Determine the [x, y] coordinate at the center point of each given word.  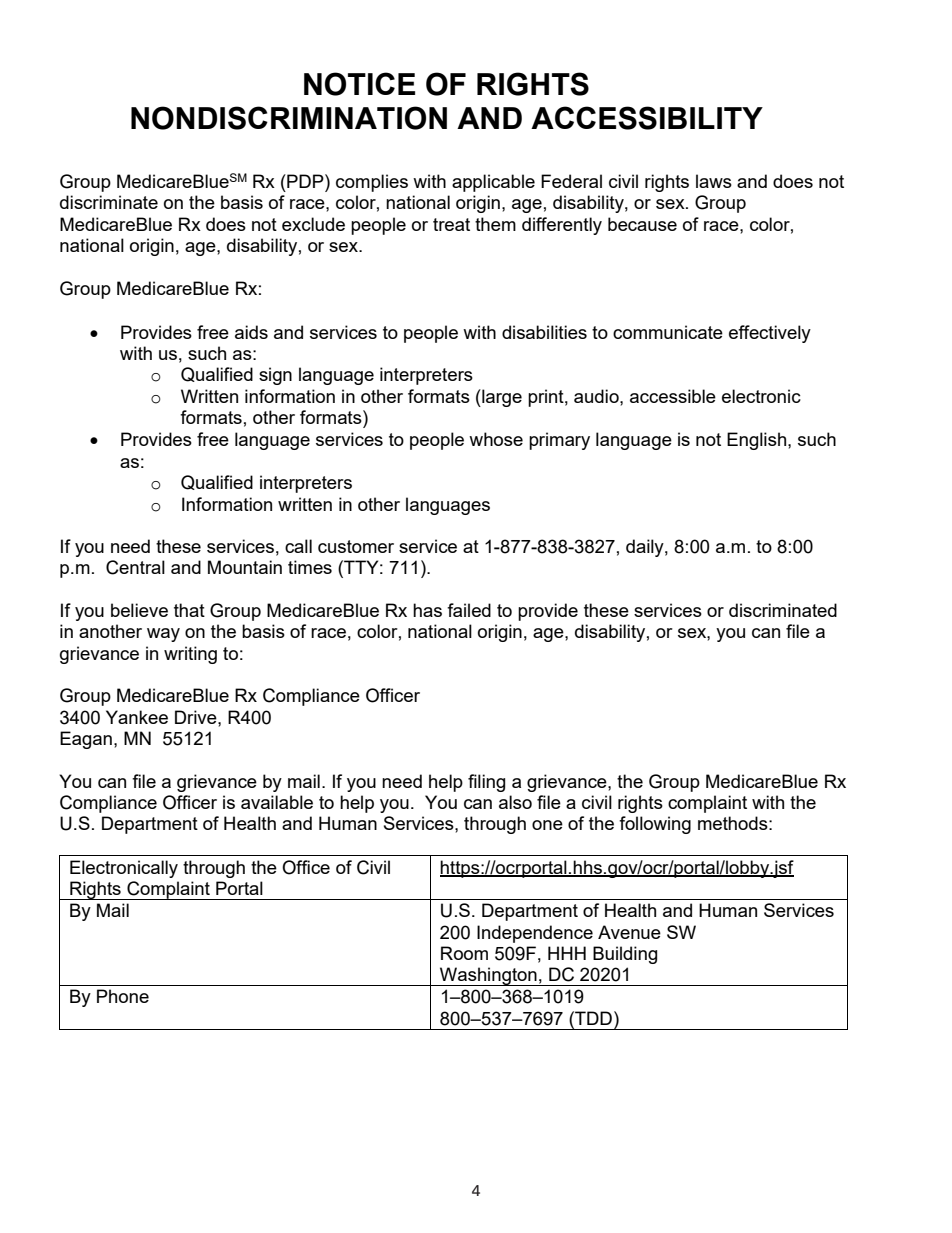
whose [496, 439]
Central [135, 567]
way [163, 635]
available [277, 802]
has [427, 610]
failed [469, 610]
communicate [668, 332]
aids [251, 332]
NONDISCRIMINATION [289, 118]
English [758, 441]
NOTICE [359, 84]
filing [486, 783]
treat [451, 224]
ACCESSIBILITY [647, 118]
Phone [123, 996]
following [655, 825]
